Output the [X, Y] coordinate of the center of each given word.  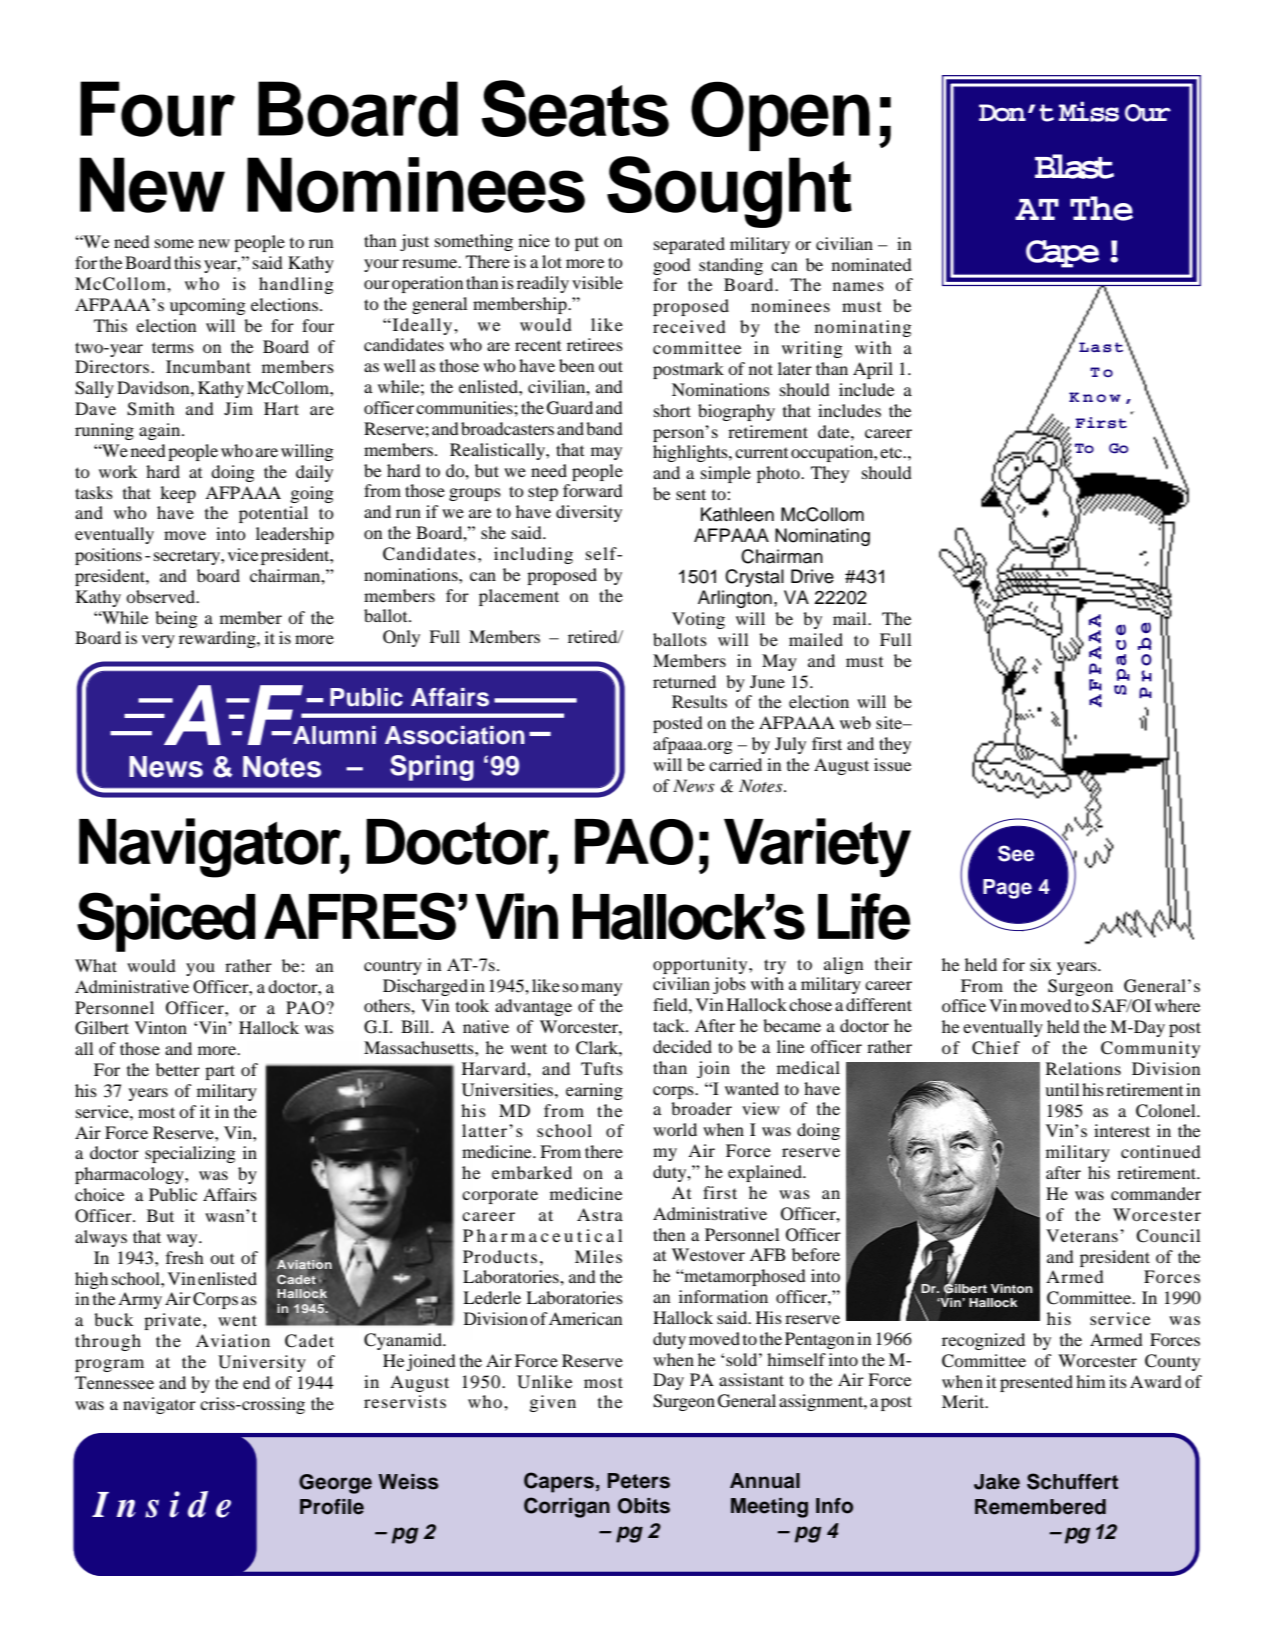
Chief [996, 1048]
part [220, 1072]
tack [670, 1025]
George [335, 1484]
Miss [1089, 112]
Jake [997, 1482]
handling [296, 285]
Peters [639, 1481]
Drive [812, 576]
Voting [698, 620]
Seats [575, 108]
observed [162, 596]
